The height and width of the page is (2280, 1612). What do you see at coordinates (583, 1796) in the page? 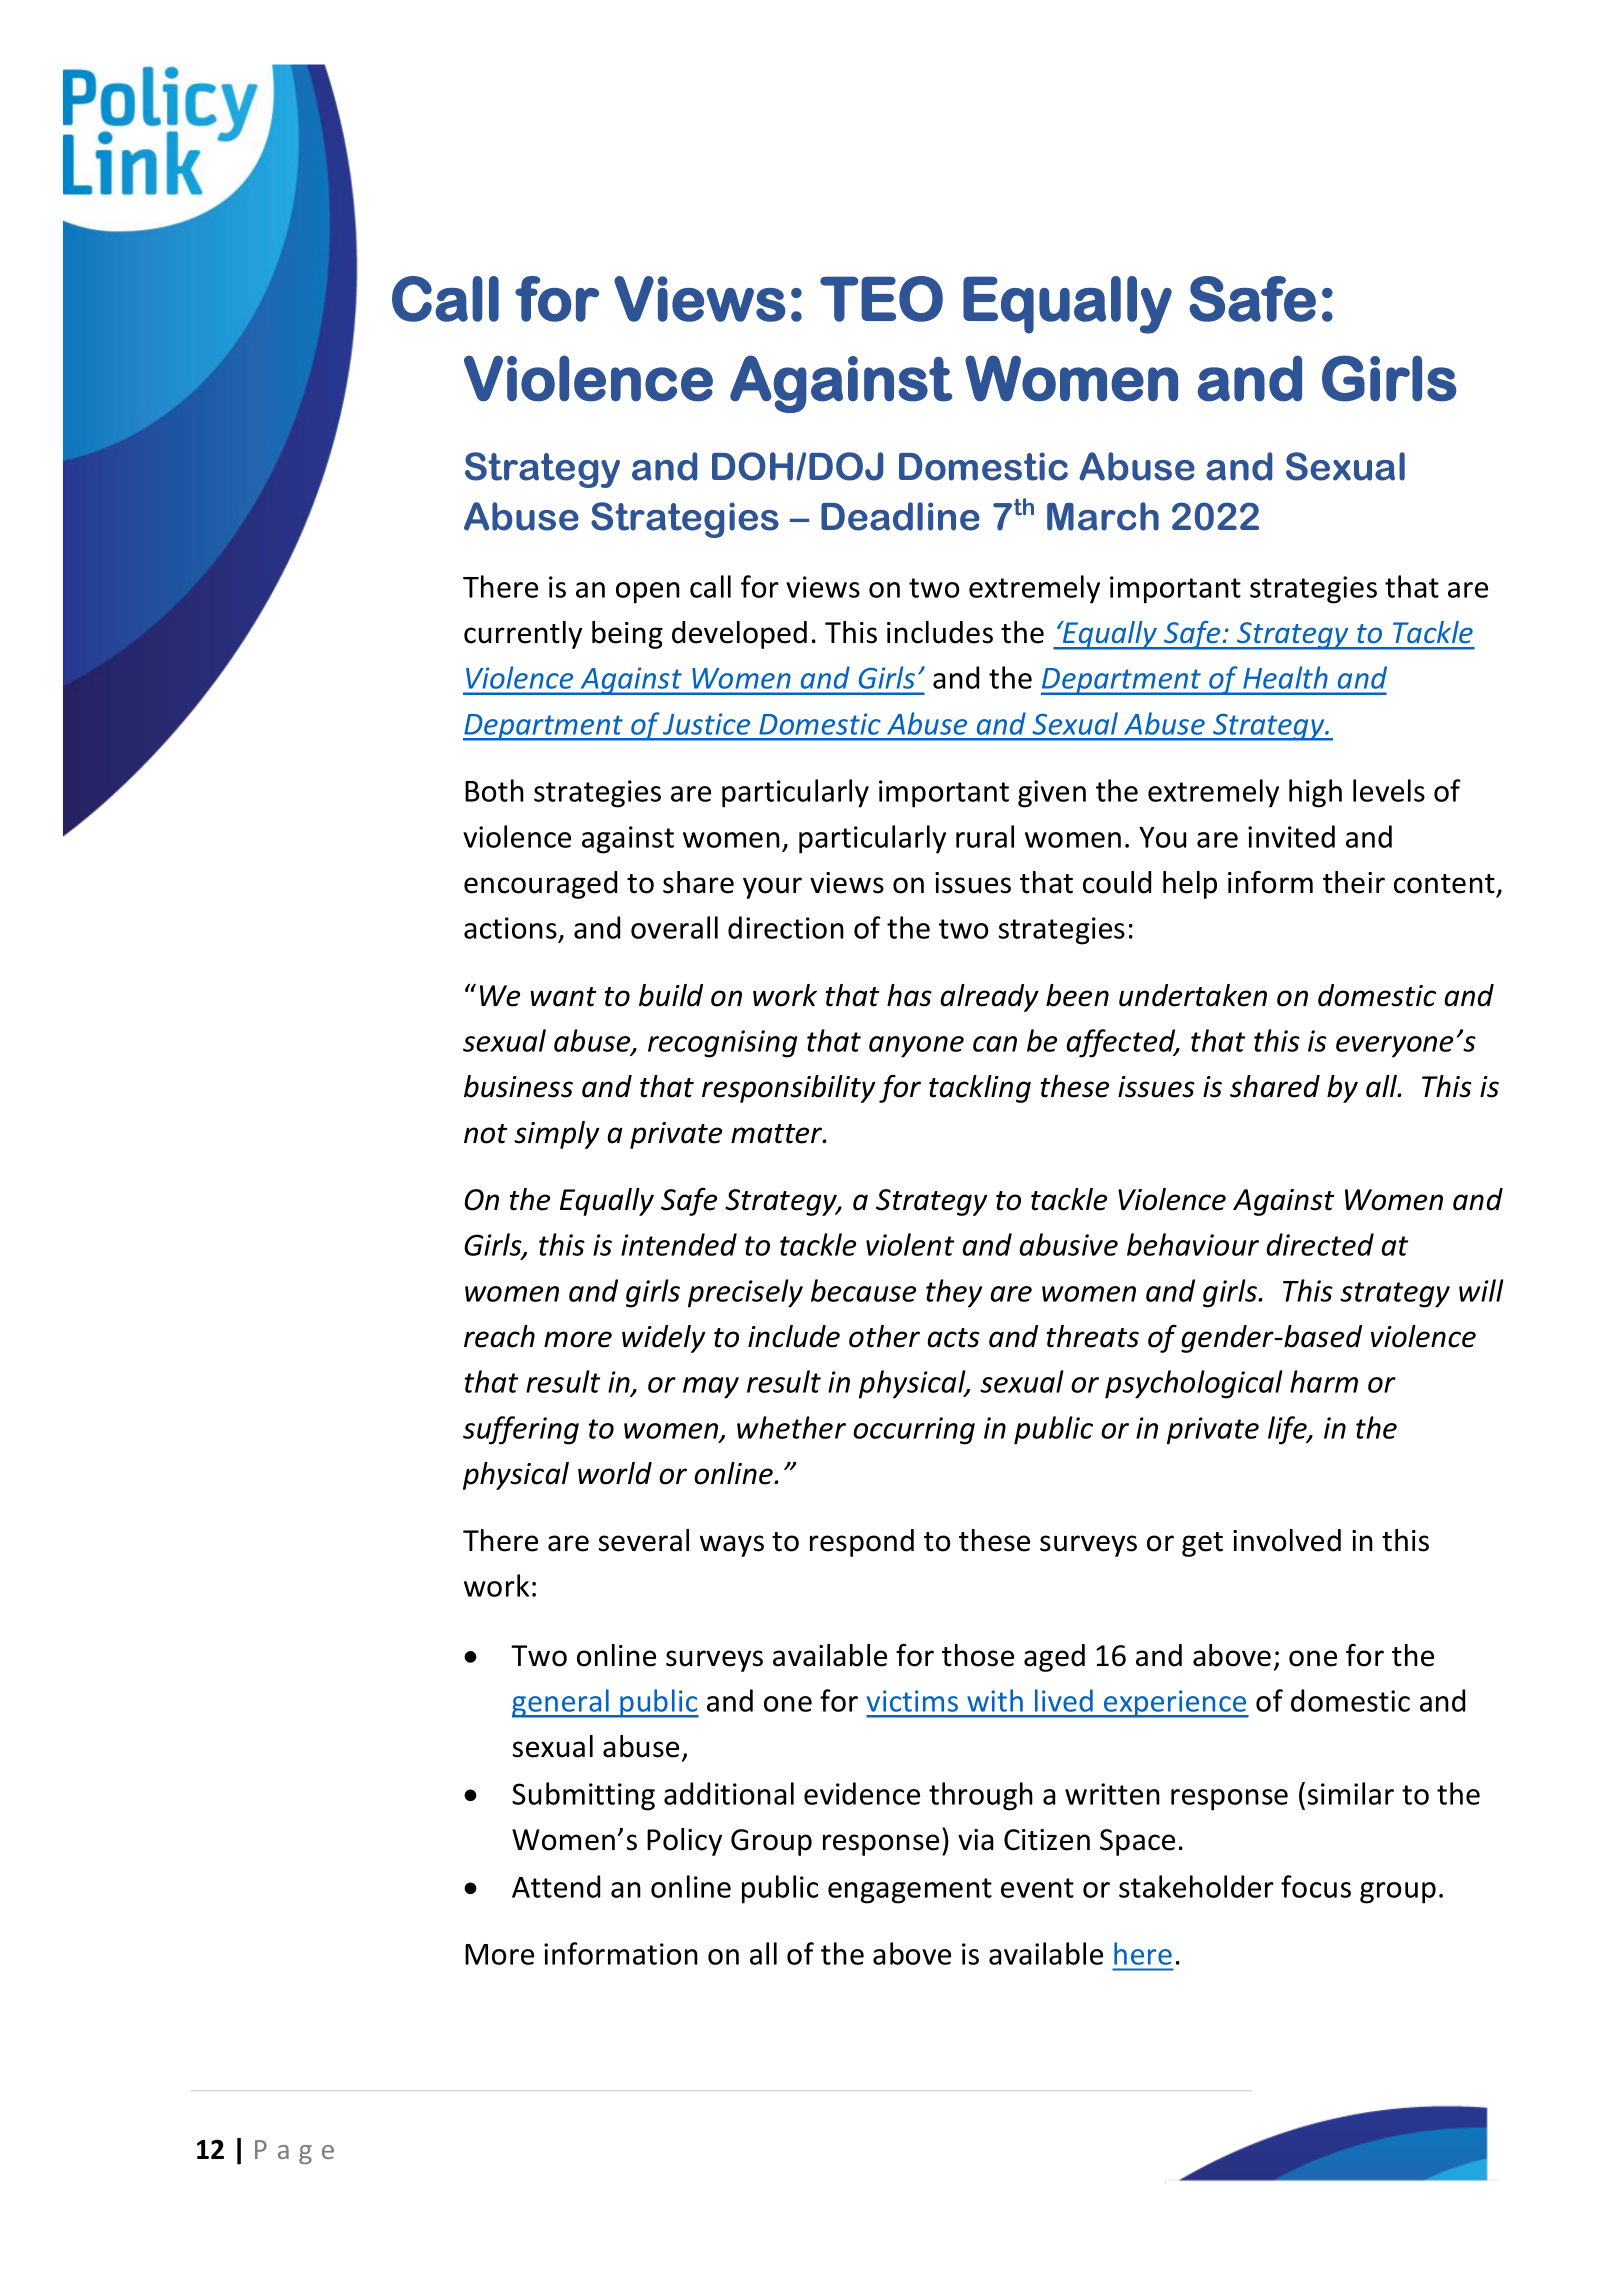
I see `Submitting` at bounding box center [583, 1796].
